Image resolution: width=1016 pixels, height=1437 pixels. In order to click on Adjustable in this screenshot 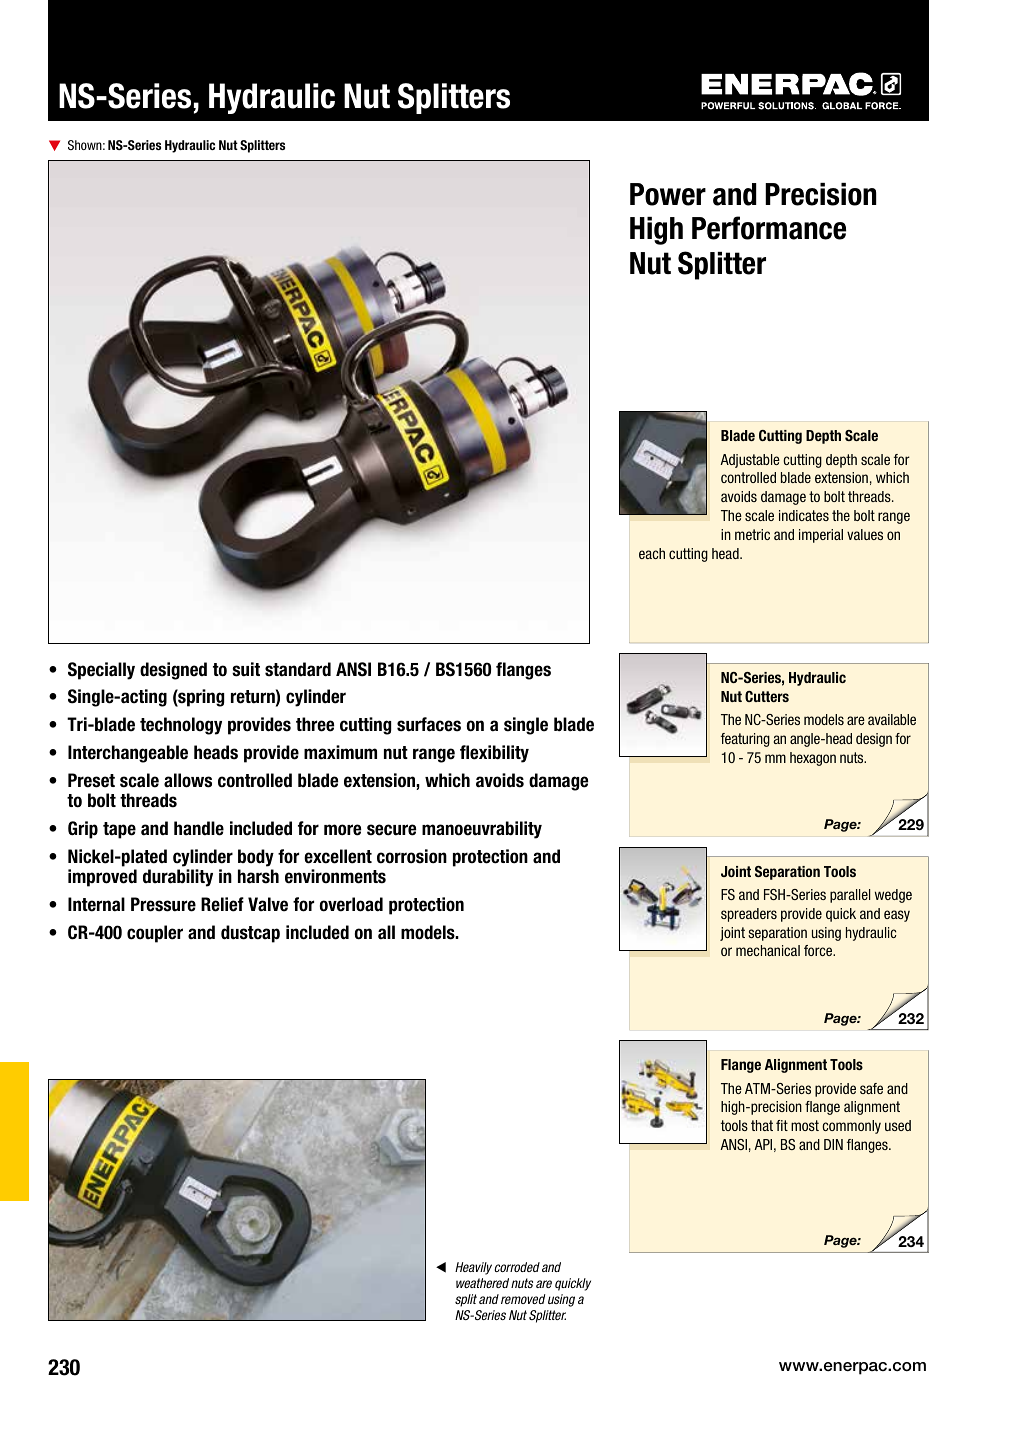, I will do `click(750, 461)`.
